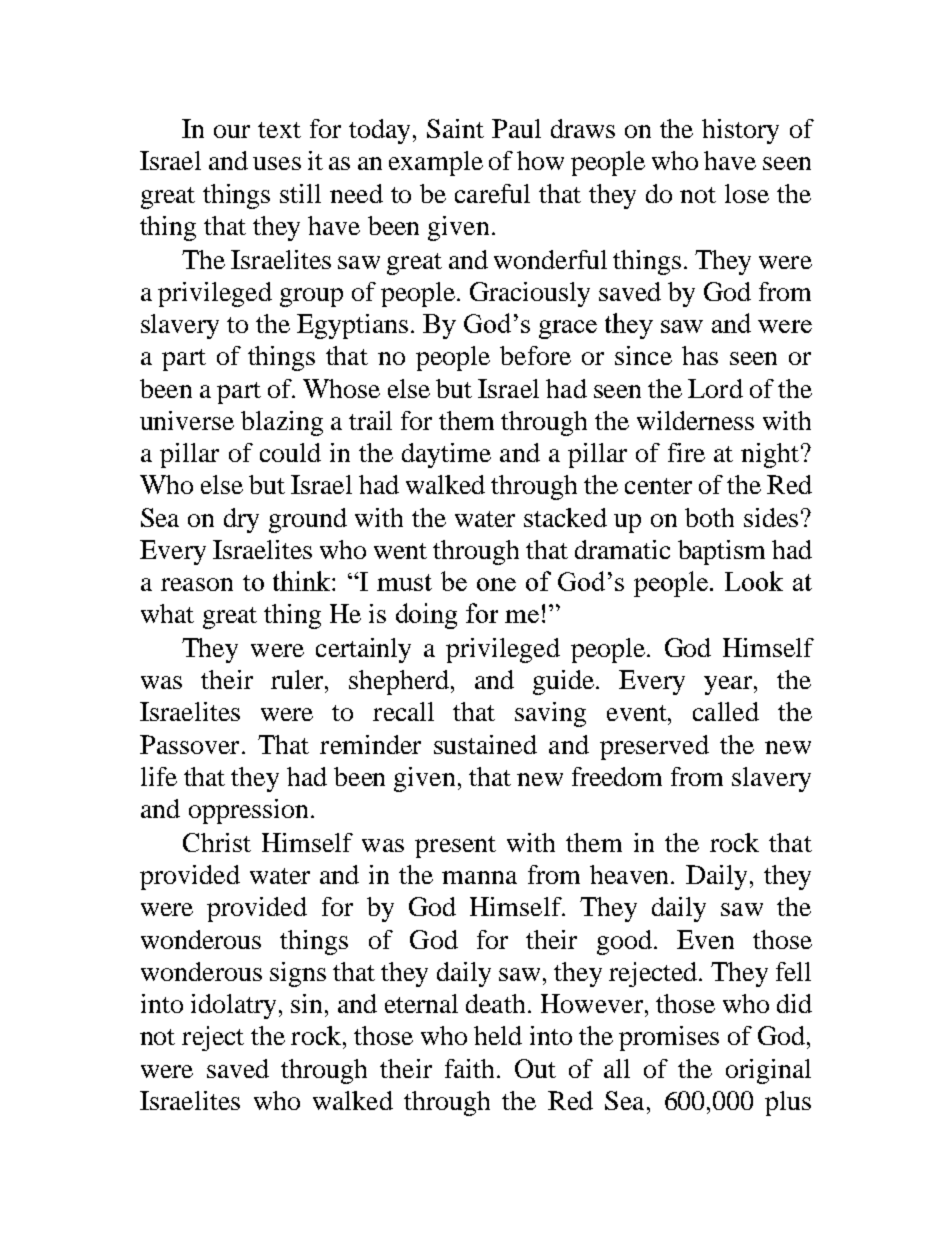 Image resolution: width=952 pixels, height=1233 pixels. I want to click on our, so click(232, 131).
